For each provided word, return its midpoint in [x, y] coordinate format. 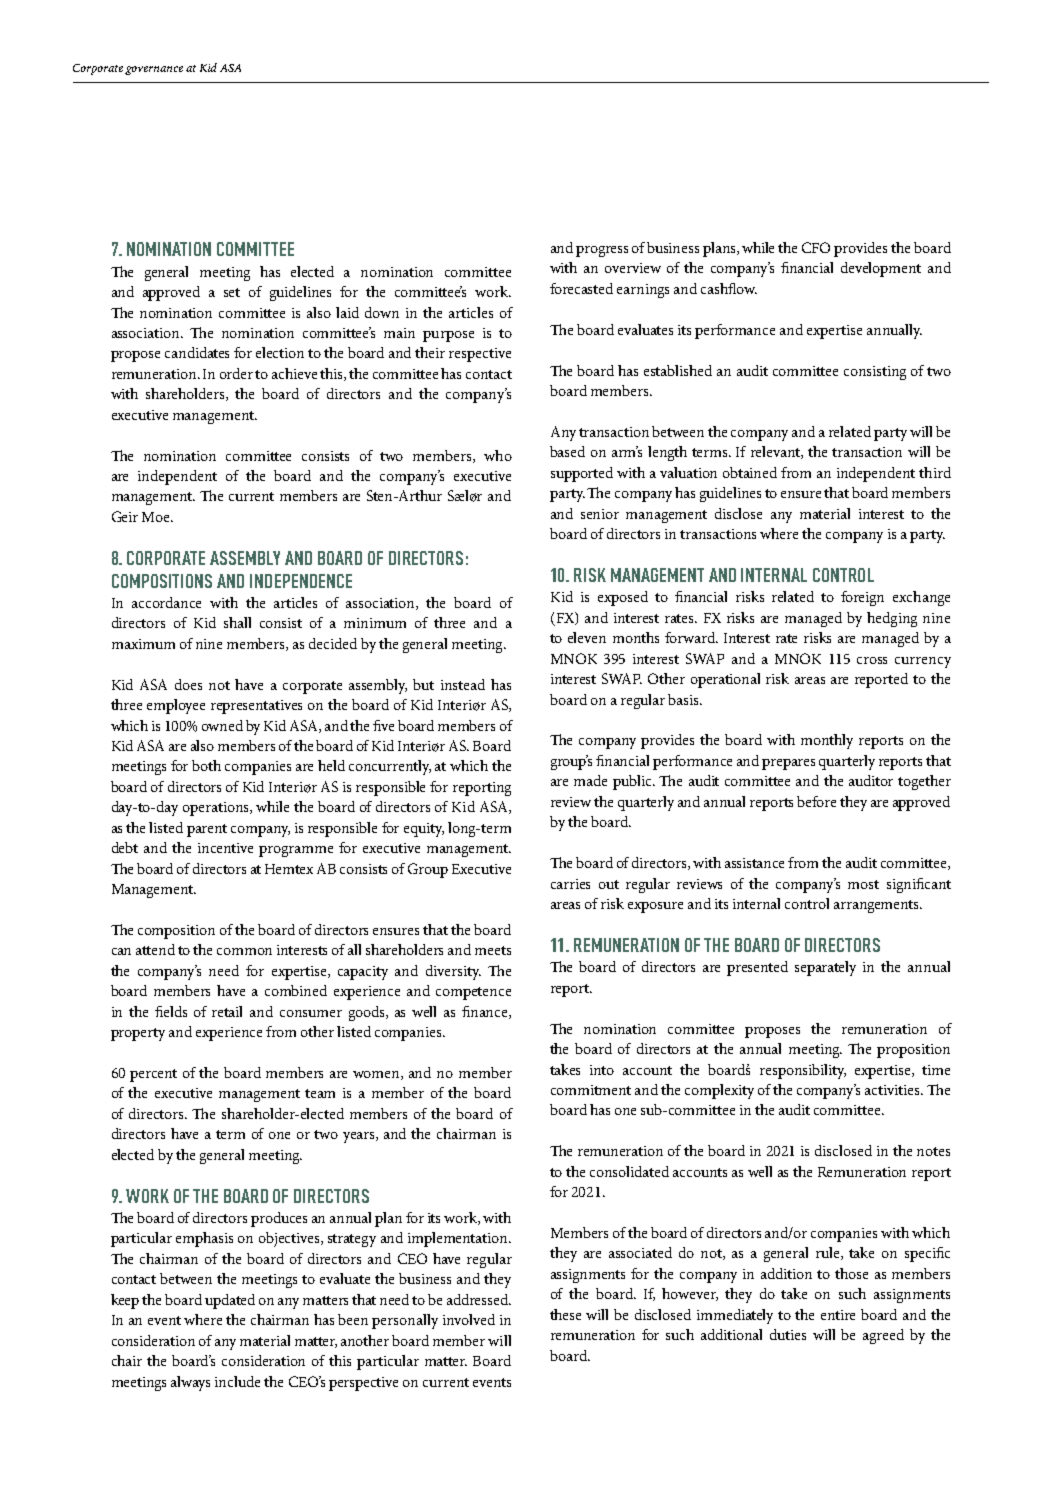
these [565, 1314]
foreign [862, 598]
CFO [816, 247]
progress [602, 251]
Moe [157, 517]
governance [154, 70]
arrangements [878, 906]
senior [600, 514]
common [244, 951]
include [237, 1381]
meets [493, 950]
